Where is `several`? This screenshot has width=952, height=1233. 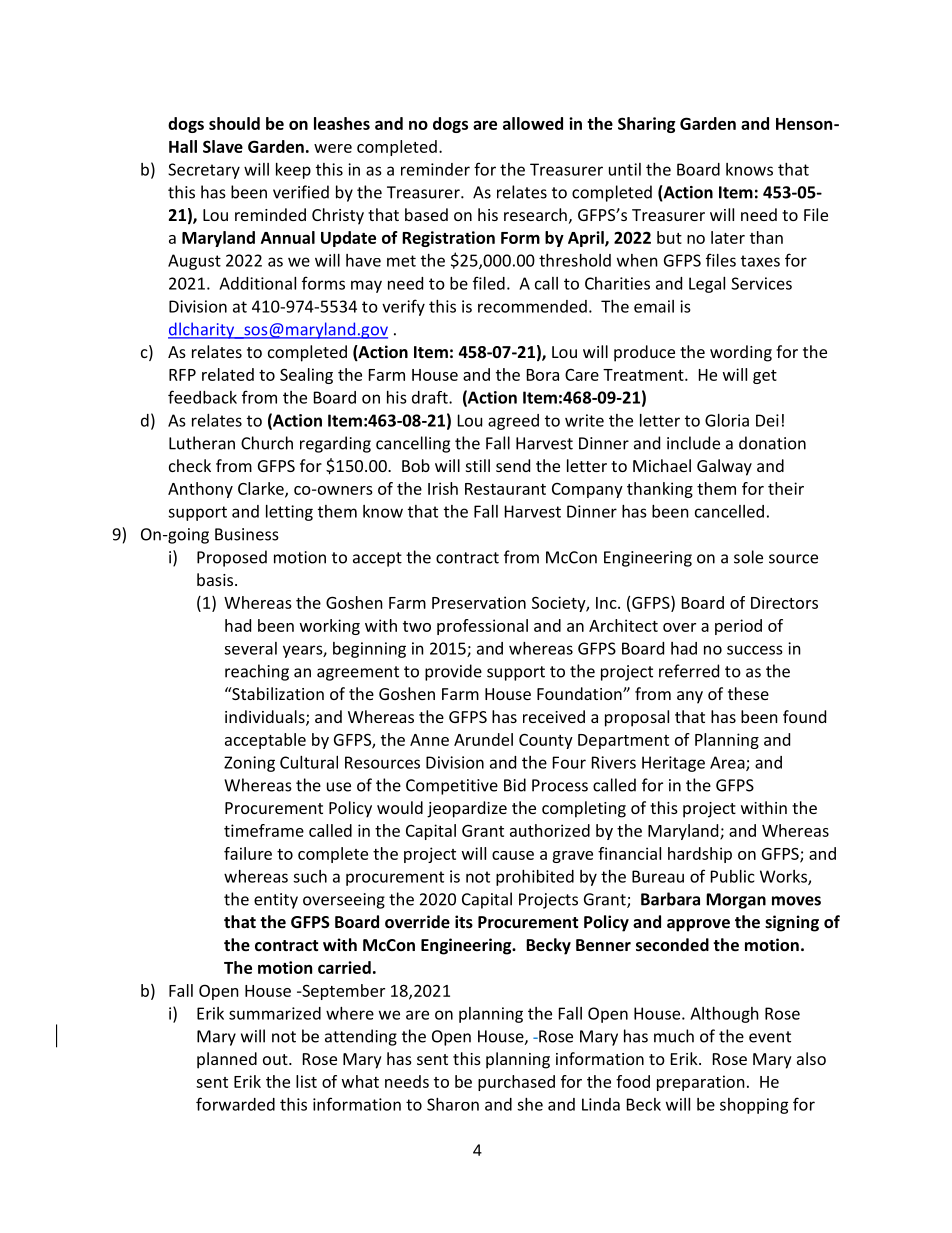
several is located at coordinates (250, 648).
